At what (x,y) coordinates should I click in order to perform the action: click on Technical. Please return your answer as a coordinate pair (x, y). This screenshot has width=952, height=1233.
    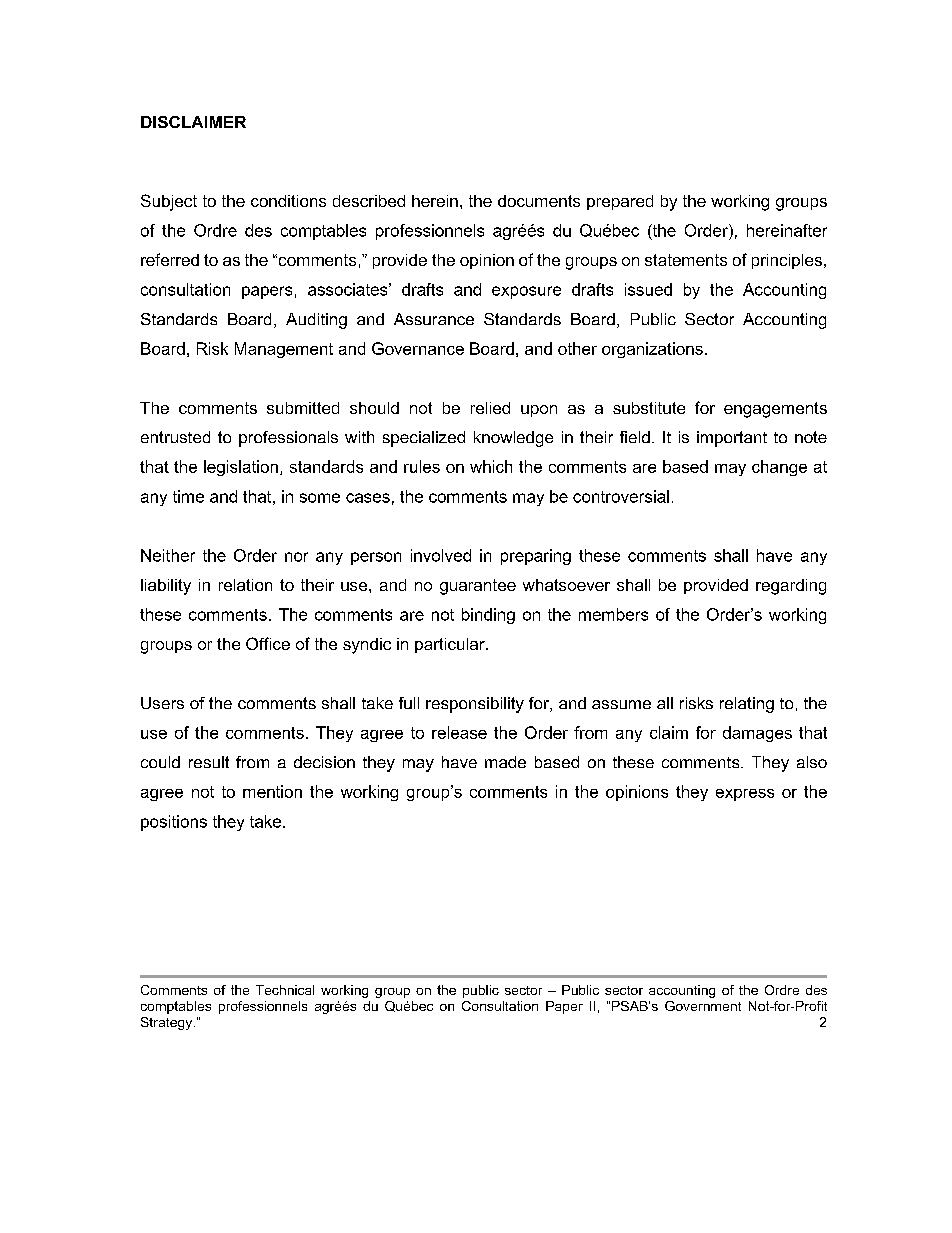
    Looking at the image, I should click on (285, 990).
